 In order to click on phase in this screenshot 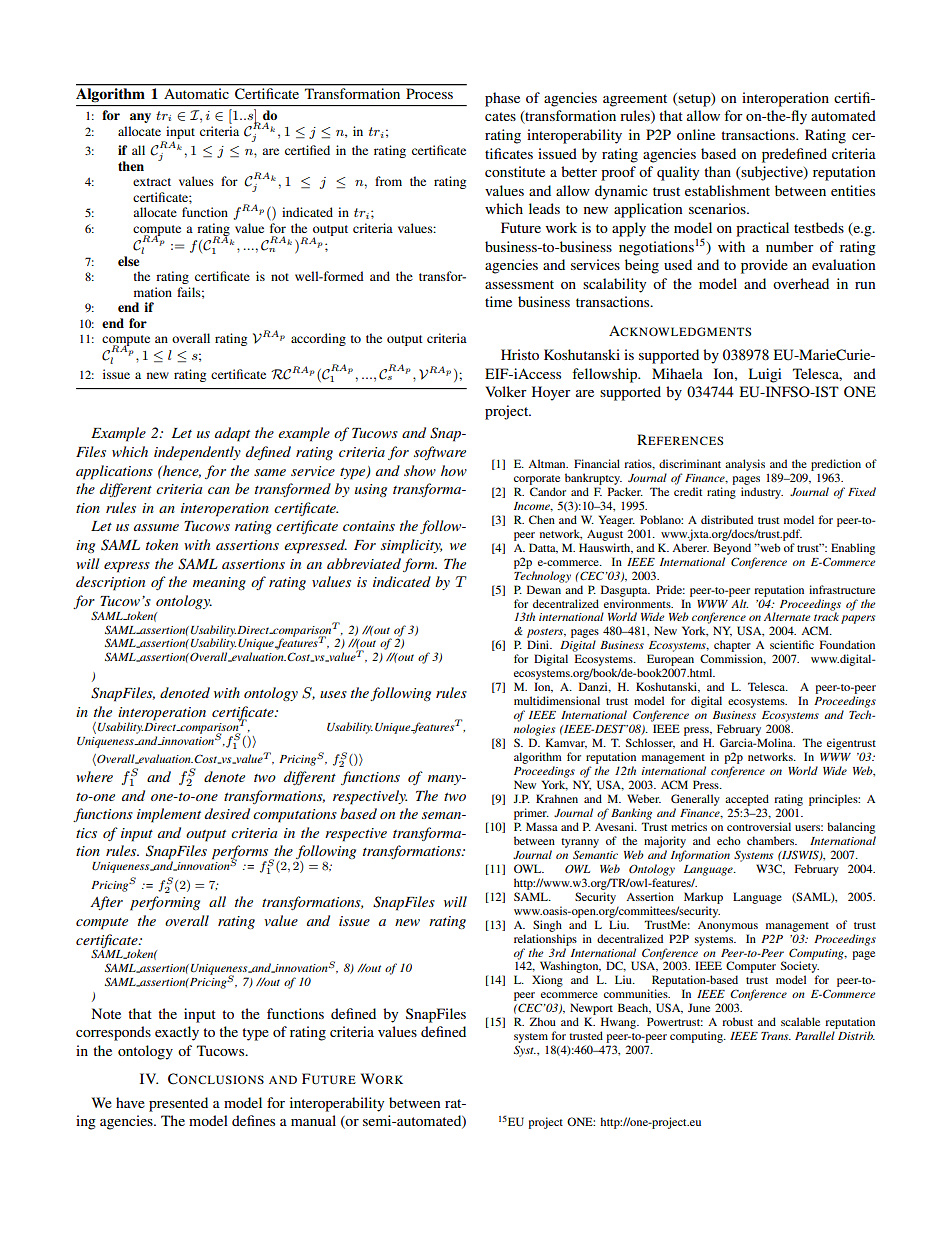, I will do `click(502, 99)`.
